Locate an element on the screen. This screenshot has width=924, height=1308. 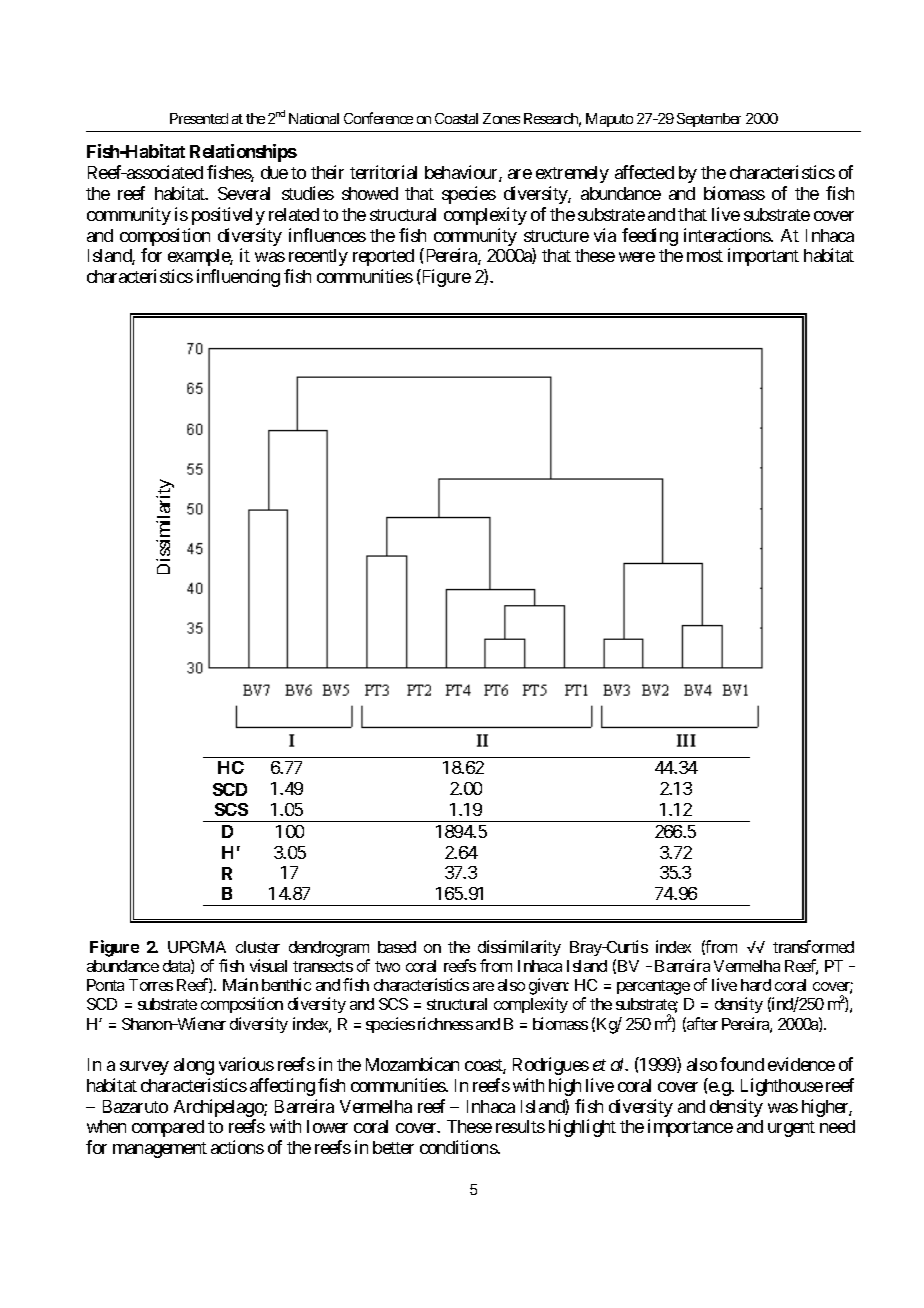
Archipelago is located at coordinates (219, 1109).
